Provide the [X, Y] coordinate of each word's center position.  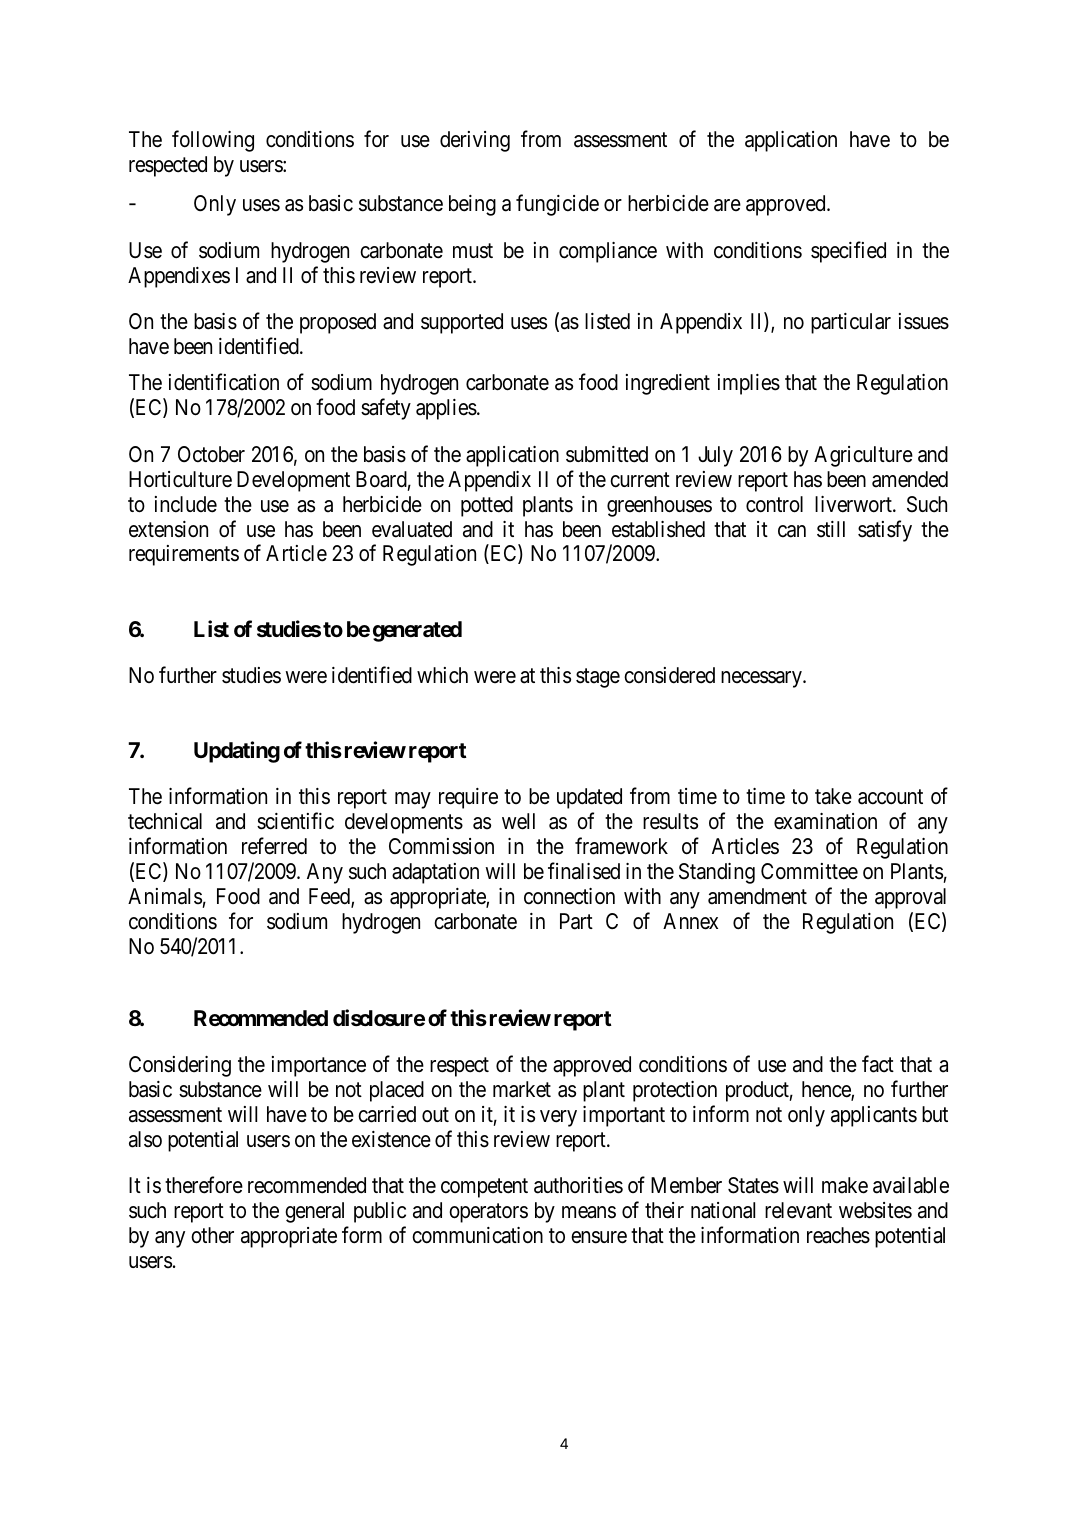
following [213, 141]
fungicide [557, 205]
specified [848, 252]
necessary [762, 679]
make [845, 1185]
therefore [204, 1185]
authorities [578, 1185]
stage [598, 678]
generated [417, 631]
